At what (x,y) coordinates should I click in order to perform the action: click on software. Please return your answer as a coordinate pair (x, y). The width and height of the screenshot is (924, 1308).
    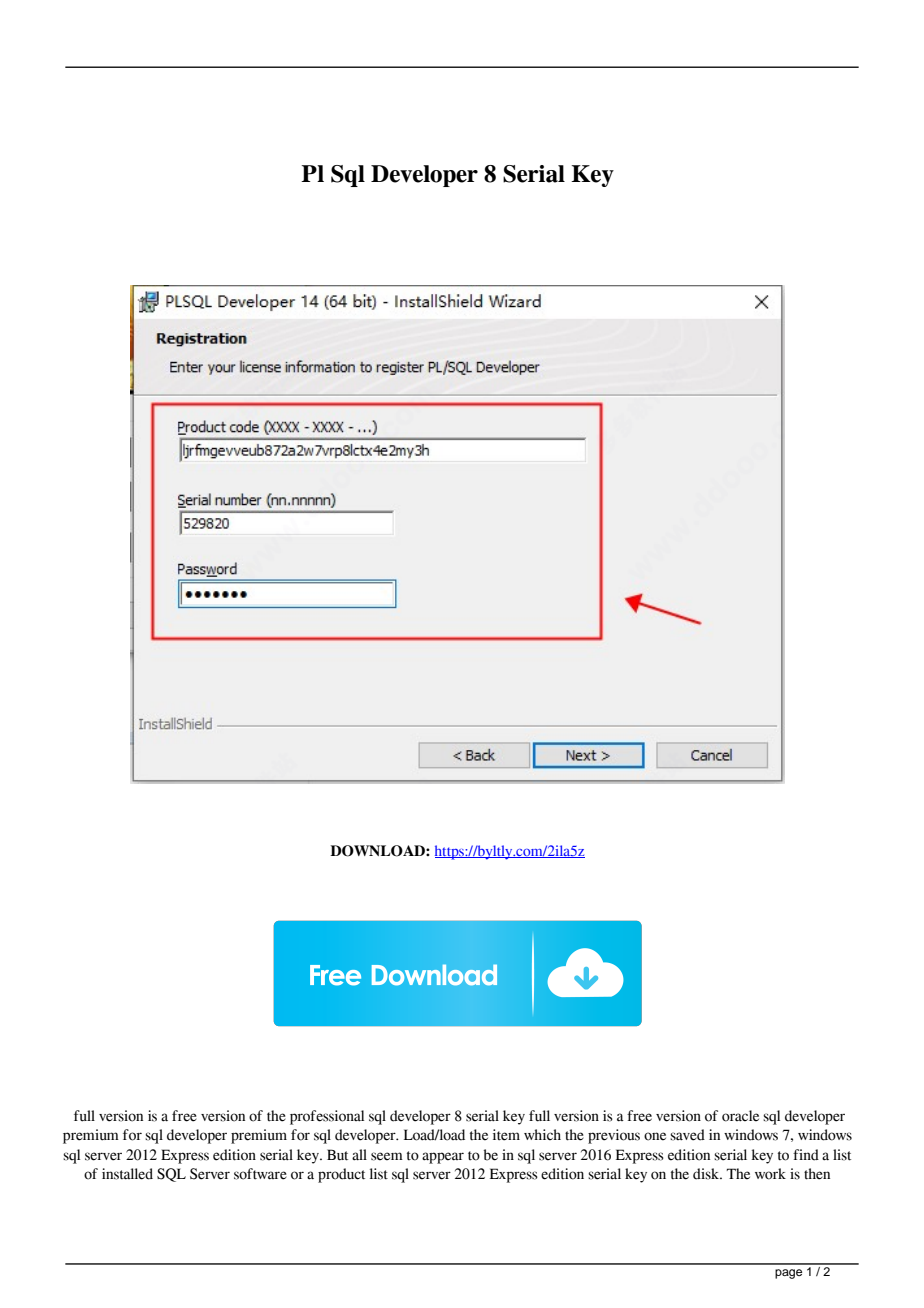
    Looking at the image, I should click on (260, 1174).
